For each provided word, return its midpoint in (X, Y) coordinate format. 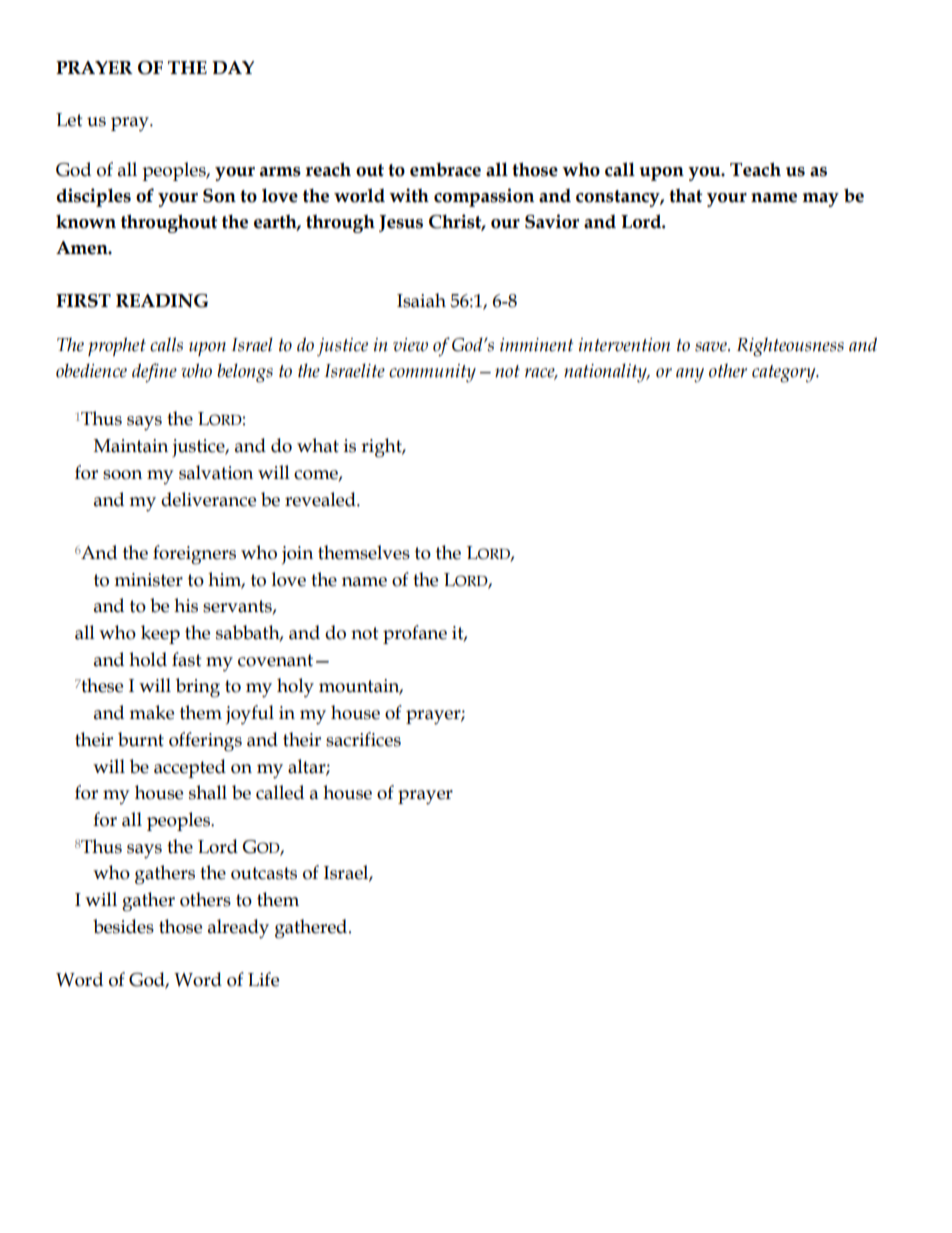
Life (263, 979)
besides (123, 926)
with (409, 195)
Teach (755, 169)
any (690, 375)
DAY (233, 67)
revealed (321, 499)
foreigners (194, 555)
